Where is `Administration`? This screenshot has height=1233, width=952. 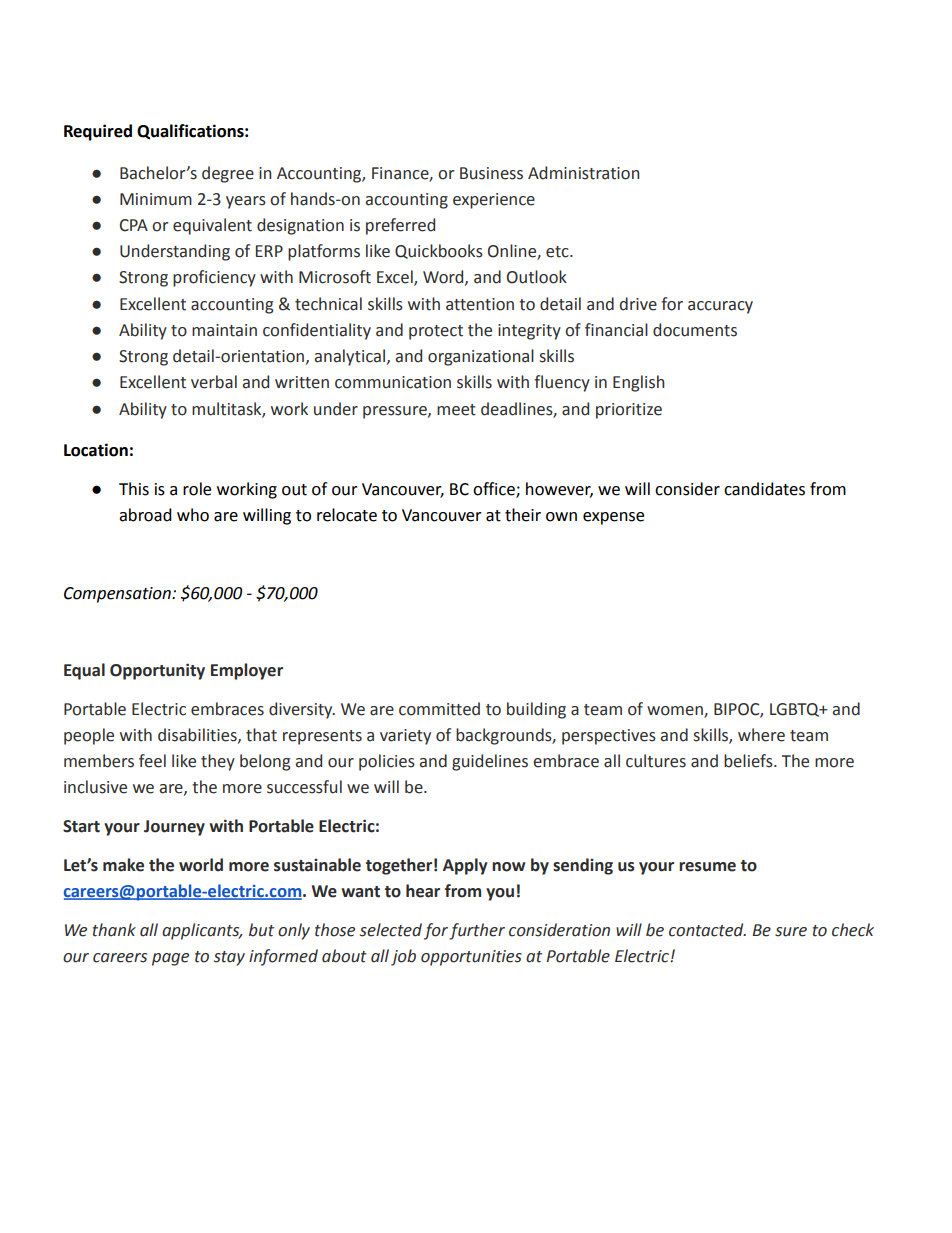 Administration is located at coordinates (583, 173).
